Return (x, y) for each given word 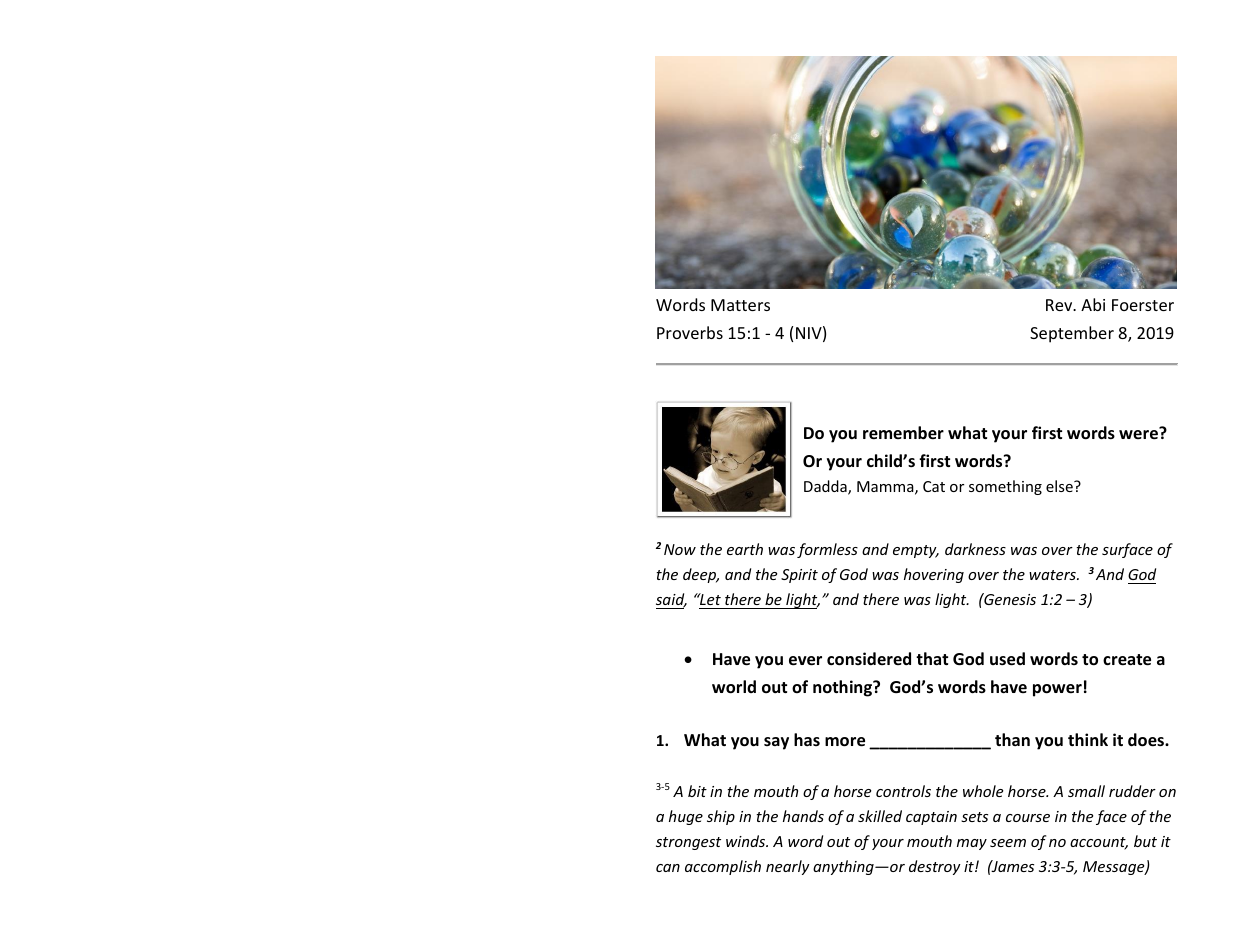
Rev (1060, 305)
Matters (740, 305)
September (1072, 334)
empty (916, 551)
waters (1053, 575)
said (671, 600)
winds (747, 841)
